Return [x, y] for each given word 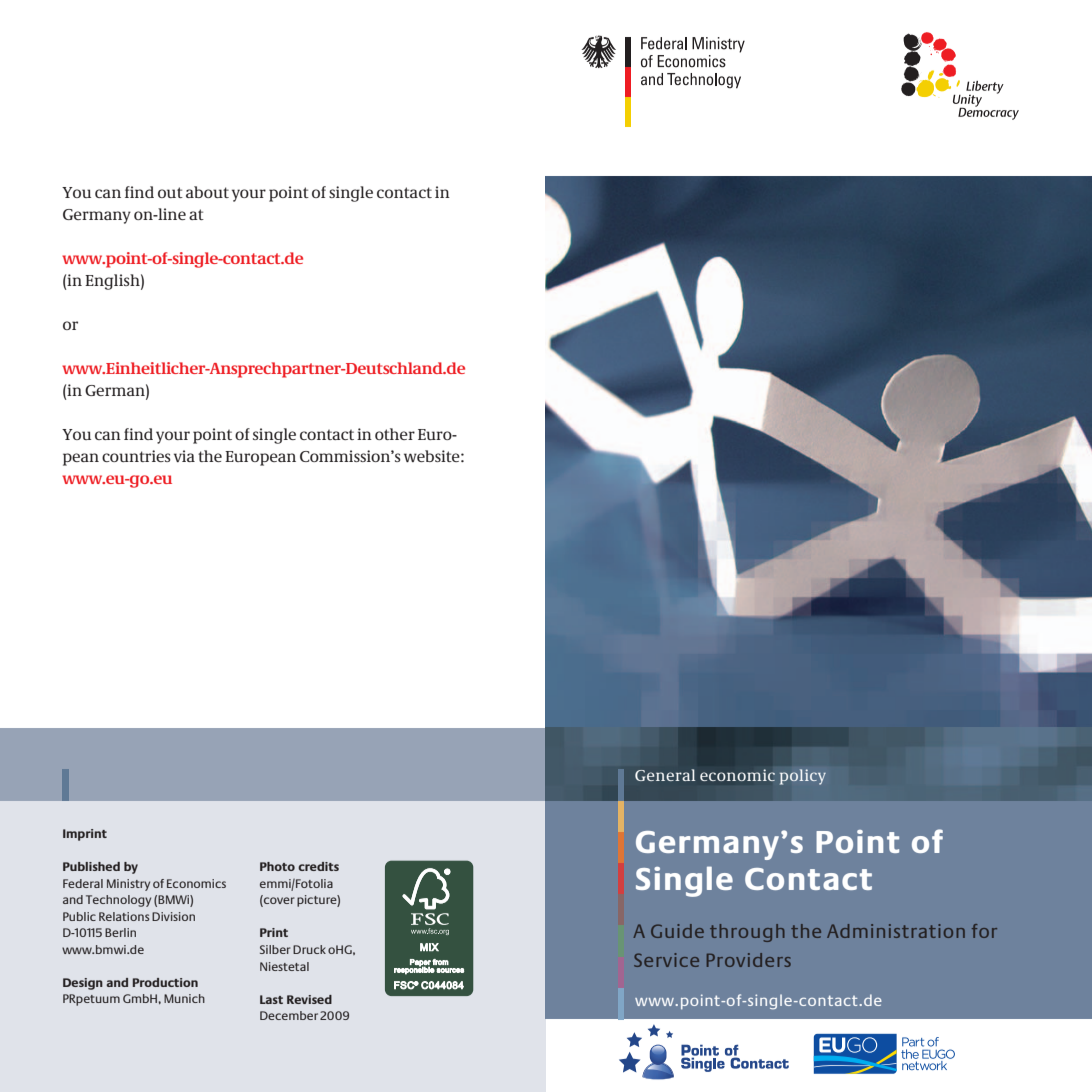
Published [91, 866]
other [395, 434]
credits [318, 866]
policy [803, 777]
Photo [277, 866]
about [207, 192]
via [184, 456]
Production [165, 982]
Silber [275, 949]
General [665, 775]
